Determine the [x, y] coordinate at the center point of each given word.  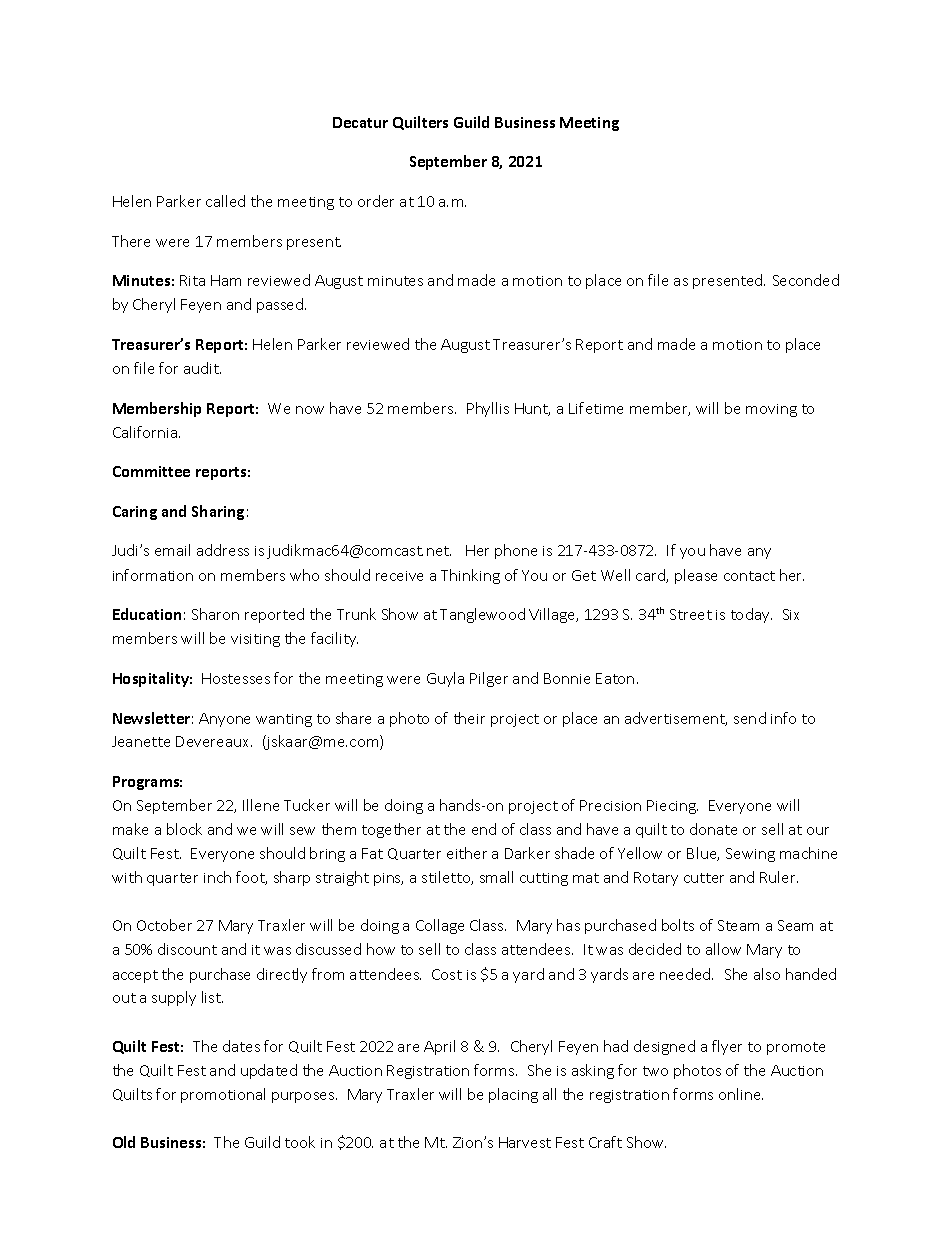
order [376, 201]
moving [771, 410]
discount [187, 949]
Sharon [215, 614]
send [750, 718]
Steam [738, 925]
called [225, 201]
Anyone [224, 720]
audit [202, 368]
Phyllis [488, 409]
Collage [440, 926]
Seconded [806, 280]
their [469, 718]
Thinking [470, 576]
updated [269, 1071]
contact [749, 576]
